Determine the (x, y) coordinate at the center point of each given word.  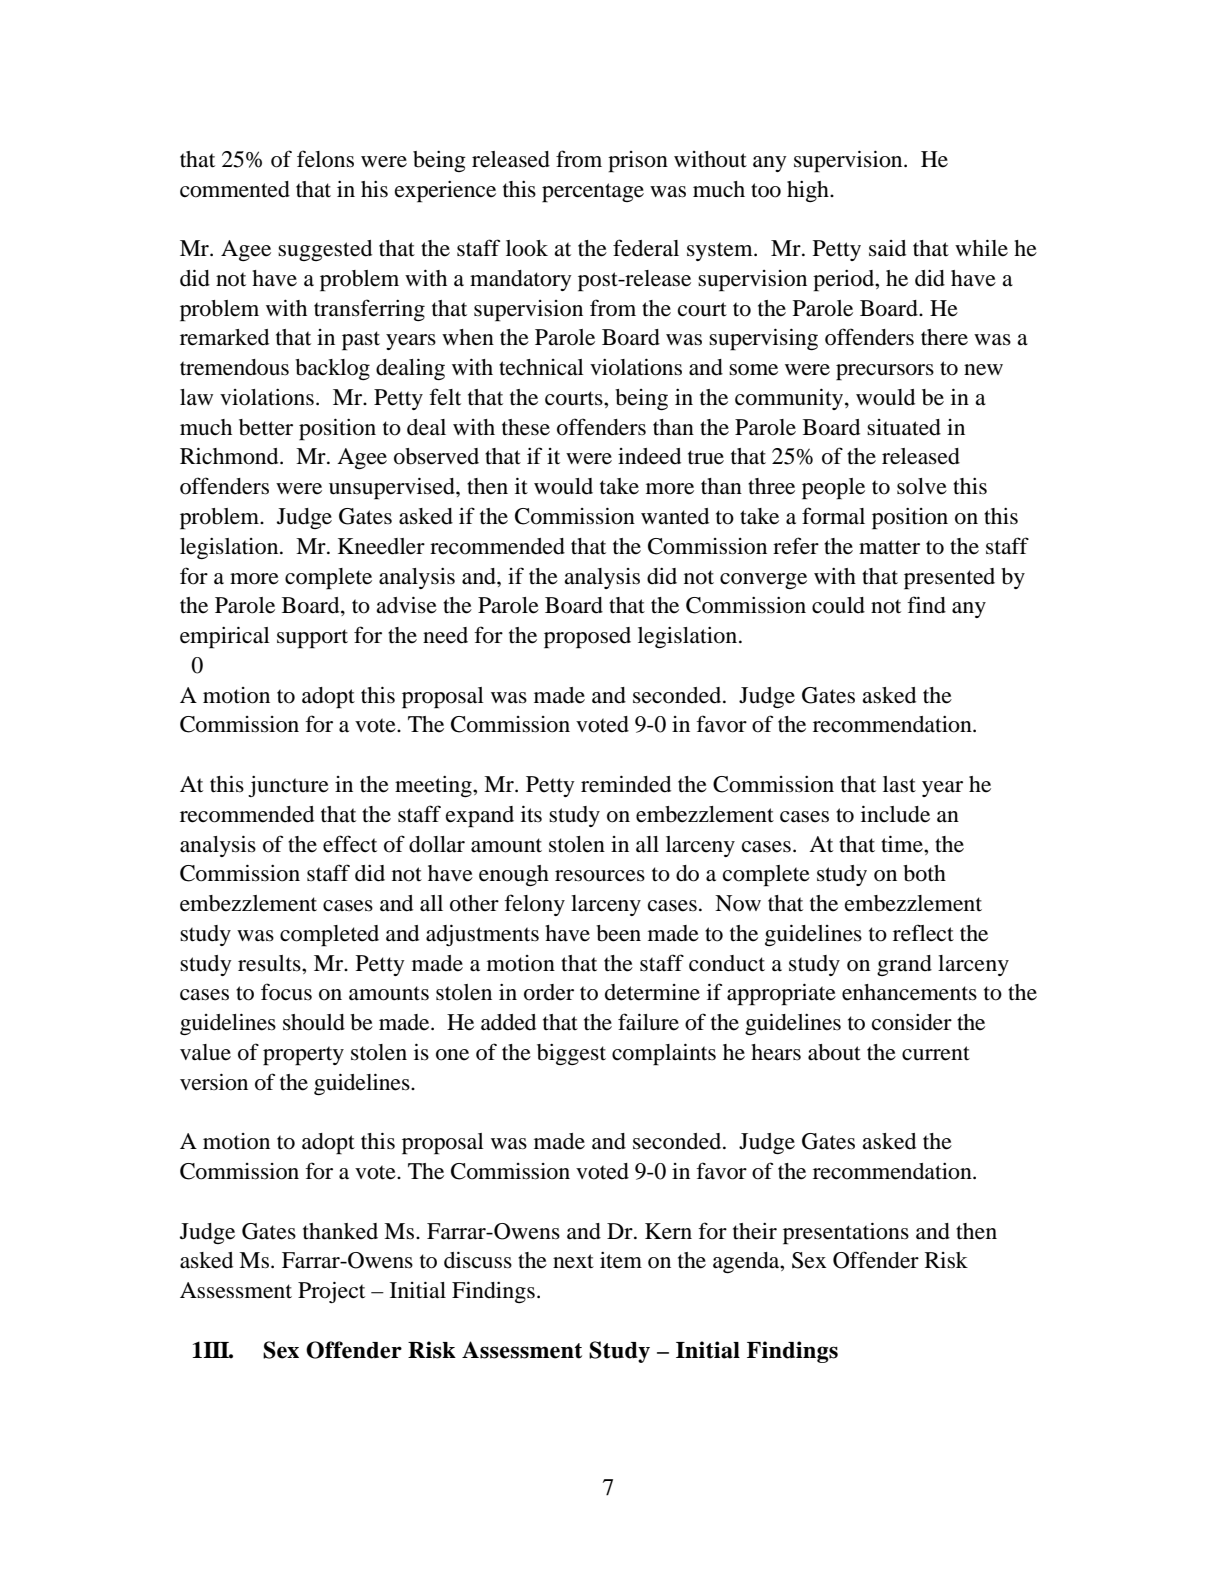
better (266, 427)
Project (331, 1292)
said (887, 248)
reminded (626, 784)
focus (286, 992)
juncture (288, 786)
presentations (846, 1233)
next (573, 1261)
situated (904, 427)
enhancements (909, 992)
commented (235, 189)
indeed (649, 456)
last (899, 784)
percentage (593, 193)
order (549, 992)
